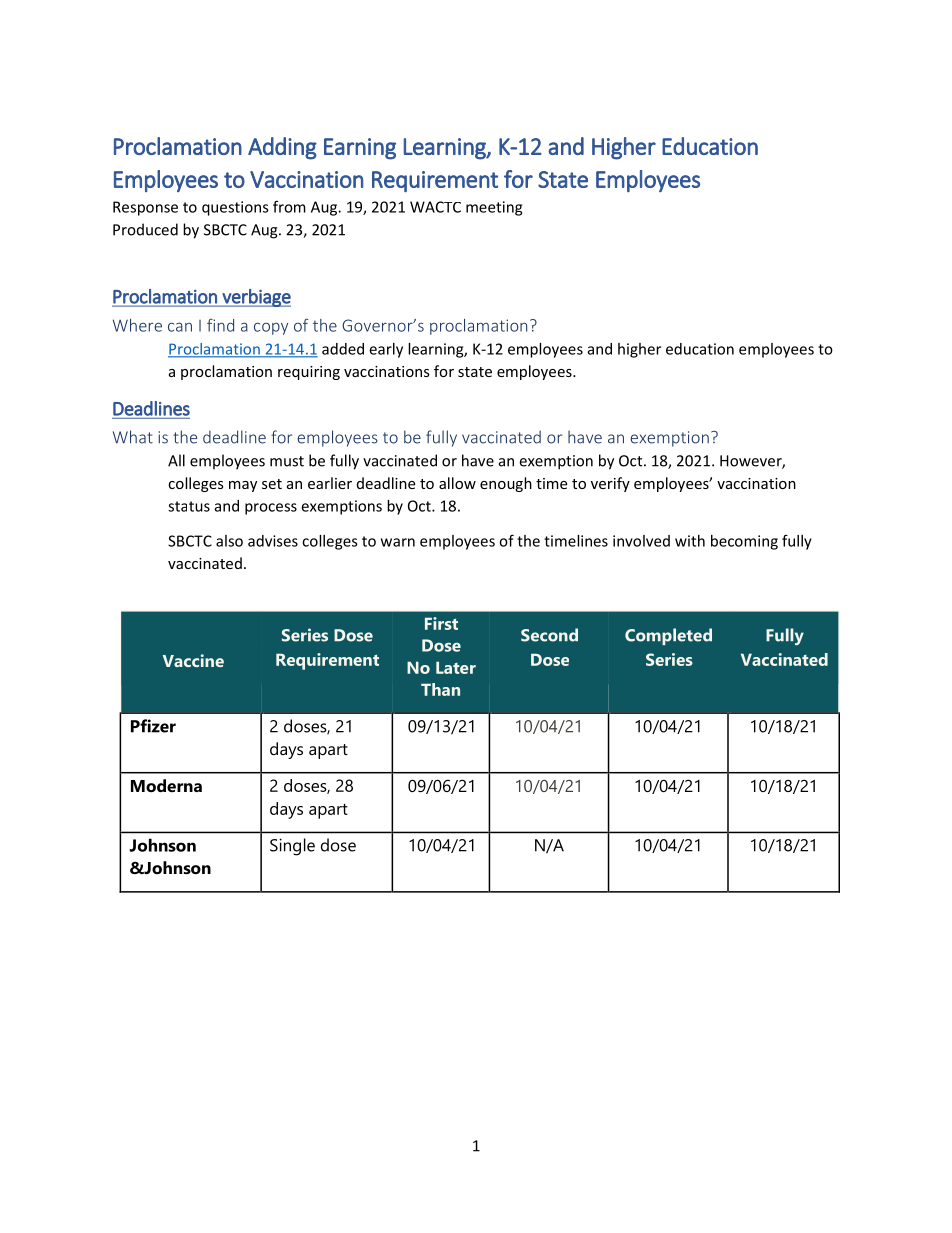 This image has width=952, height=1233. What do you see at coordinates (235, 208) in the image?
I see `questions` at bounding box center [235, 208].
